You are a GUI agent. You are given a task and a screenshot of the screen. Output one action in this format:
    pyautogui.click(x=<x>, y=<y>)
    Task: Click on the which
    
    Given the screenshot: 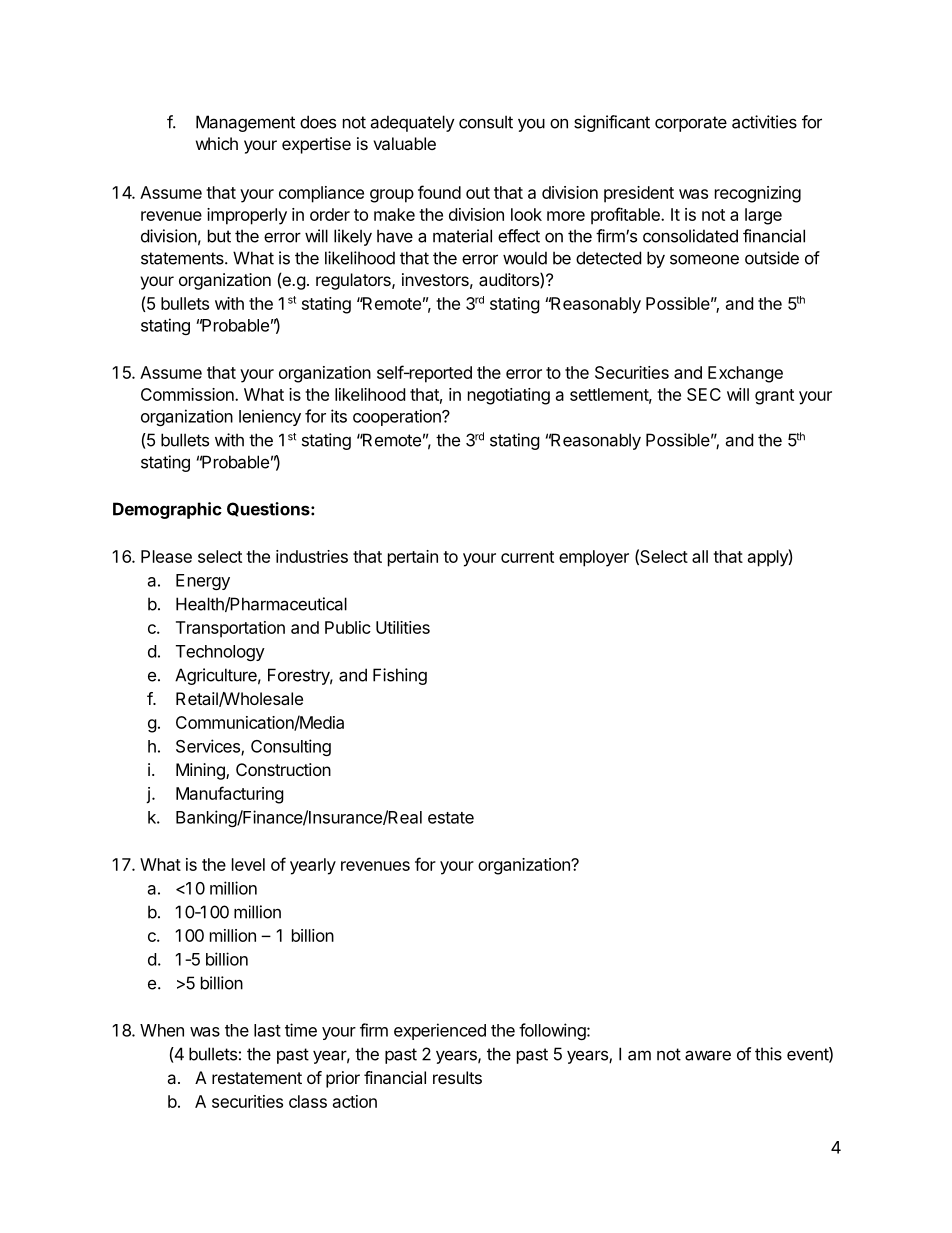 What is the action you would take?
    pyautogui.click(x=217, y=143)
